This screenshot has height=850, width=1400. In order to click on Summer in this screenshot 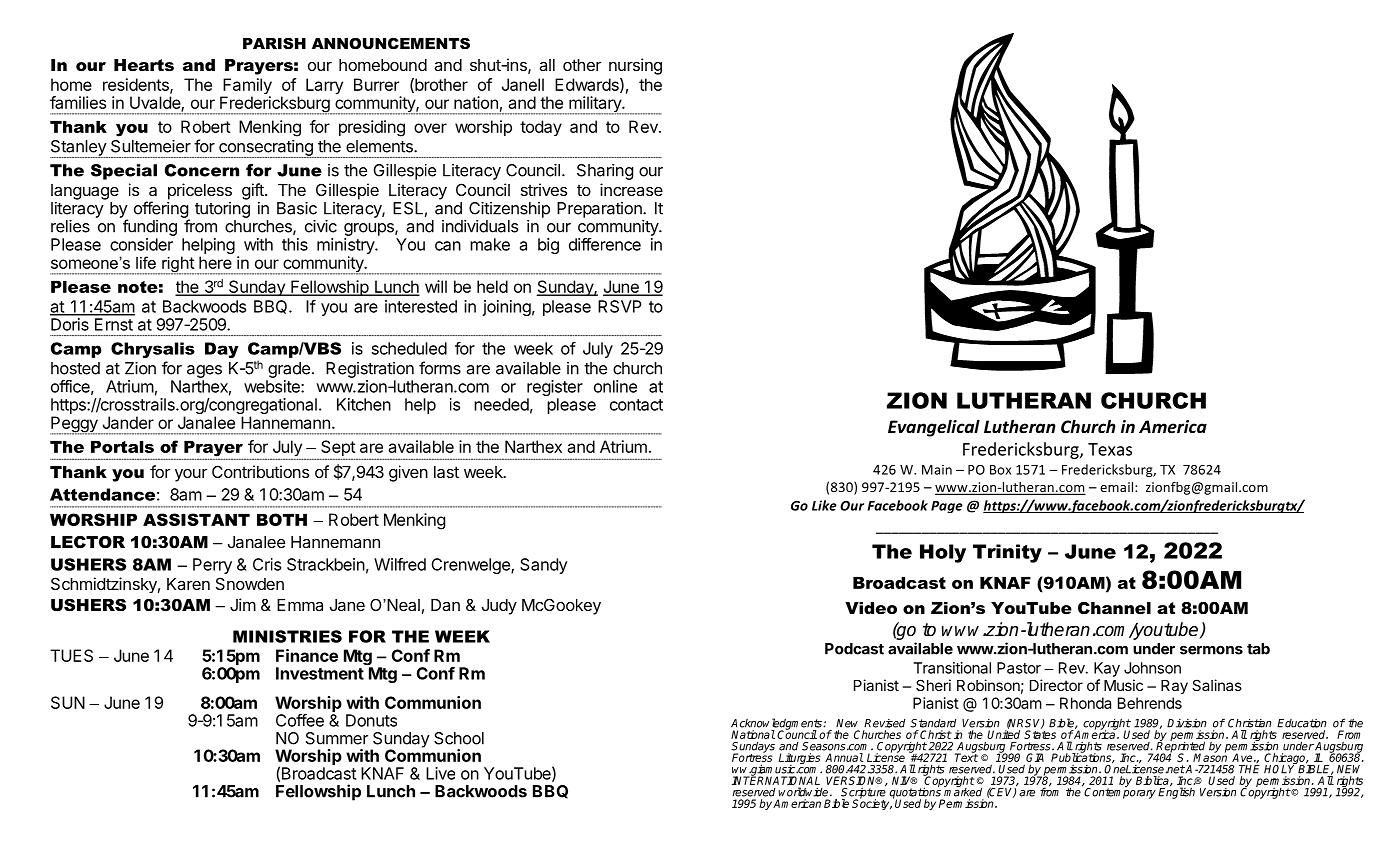, I will do `click(337, 738)`.
